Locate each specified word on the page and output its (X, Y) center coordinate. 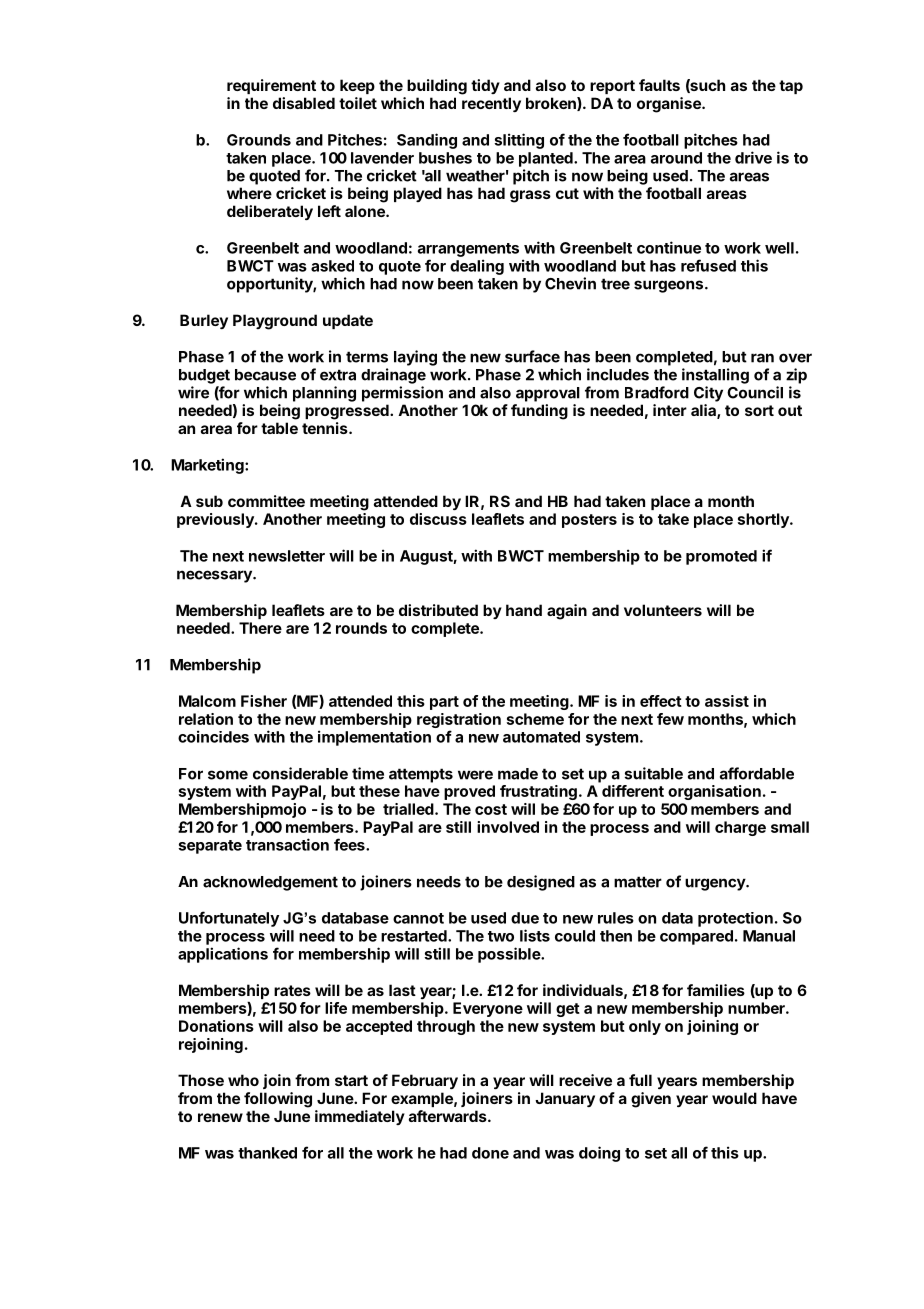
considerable (300, 773)
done (490, 1153)
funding (539, 412)
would (734, 1098)
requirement (271, 86)
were (475, 775)
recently (491, 104)
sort (759, 410)
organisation (714, 792)
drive (753, 157)
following (278, 1100)
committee (266, 501)
